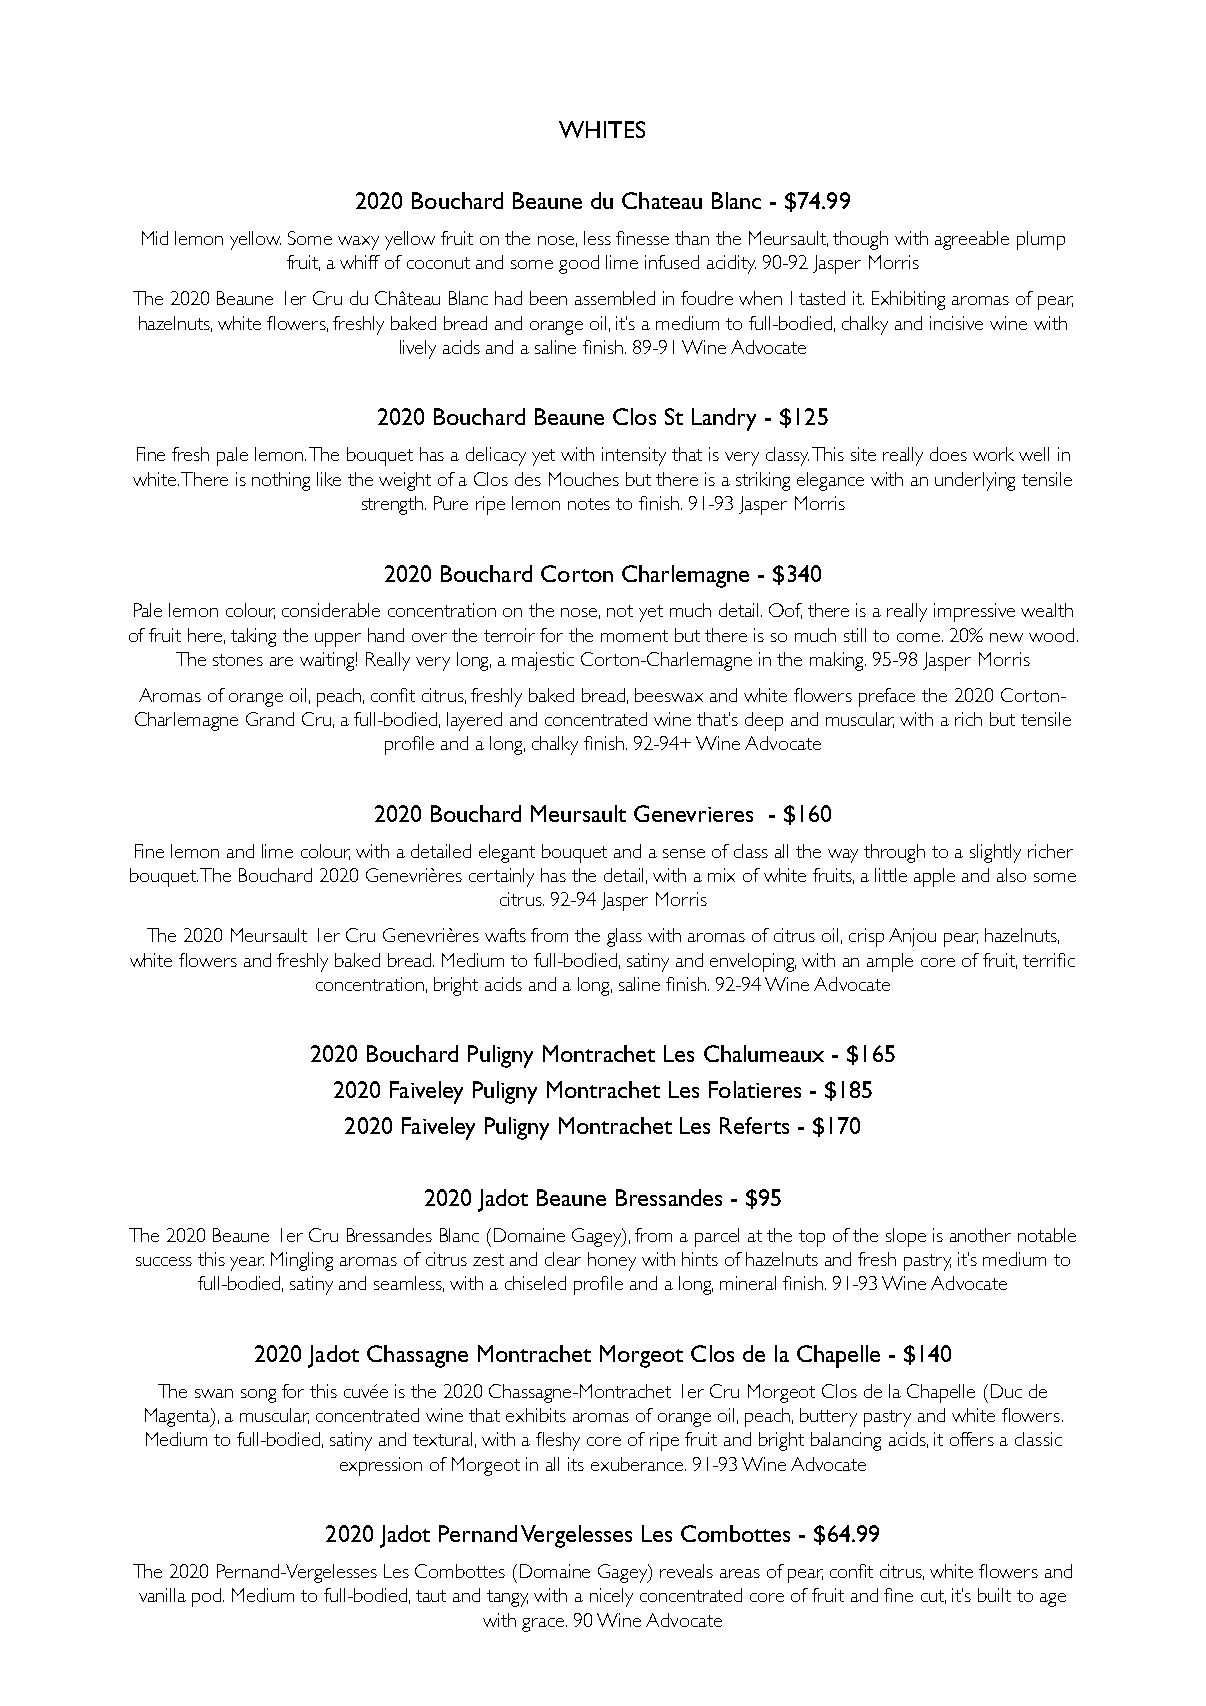 Image resolution: width=1206 pixels, height=1706 pixels. I want to click on ample, so click(890, 962).
